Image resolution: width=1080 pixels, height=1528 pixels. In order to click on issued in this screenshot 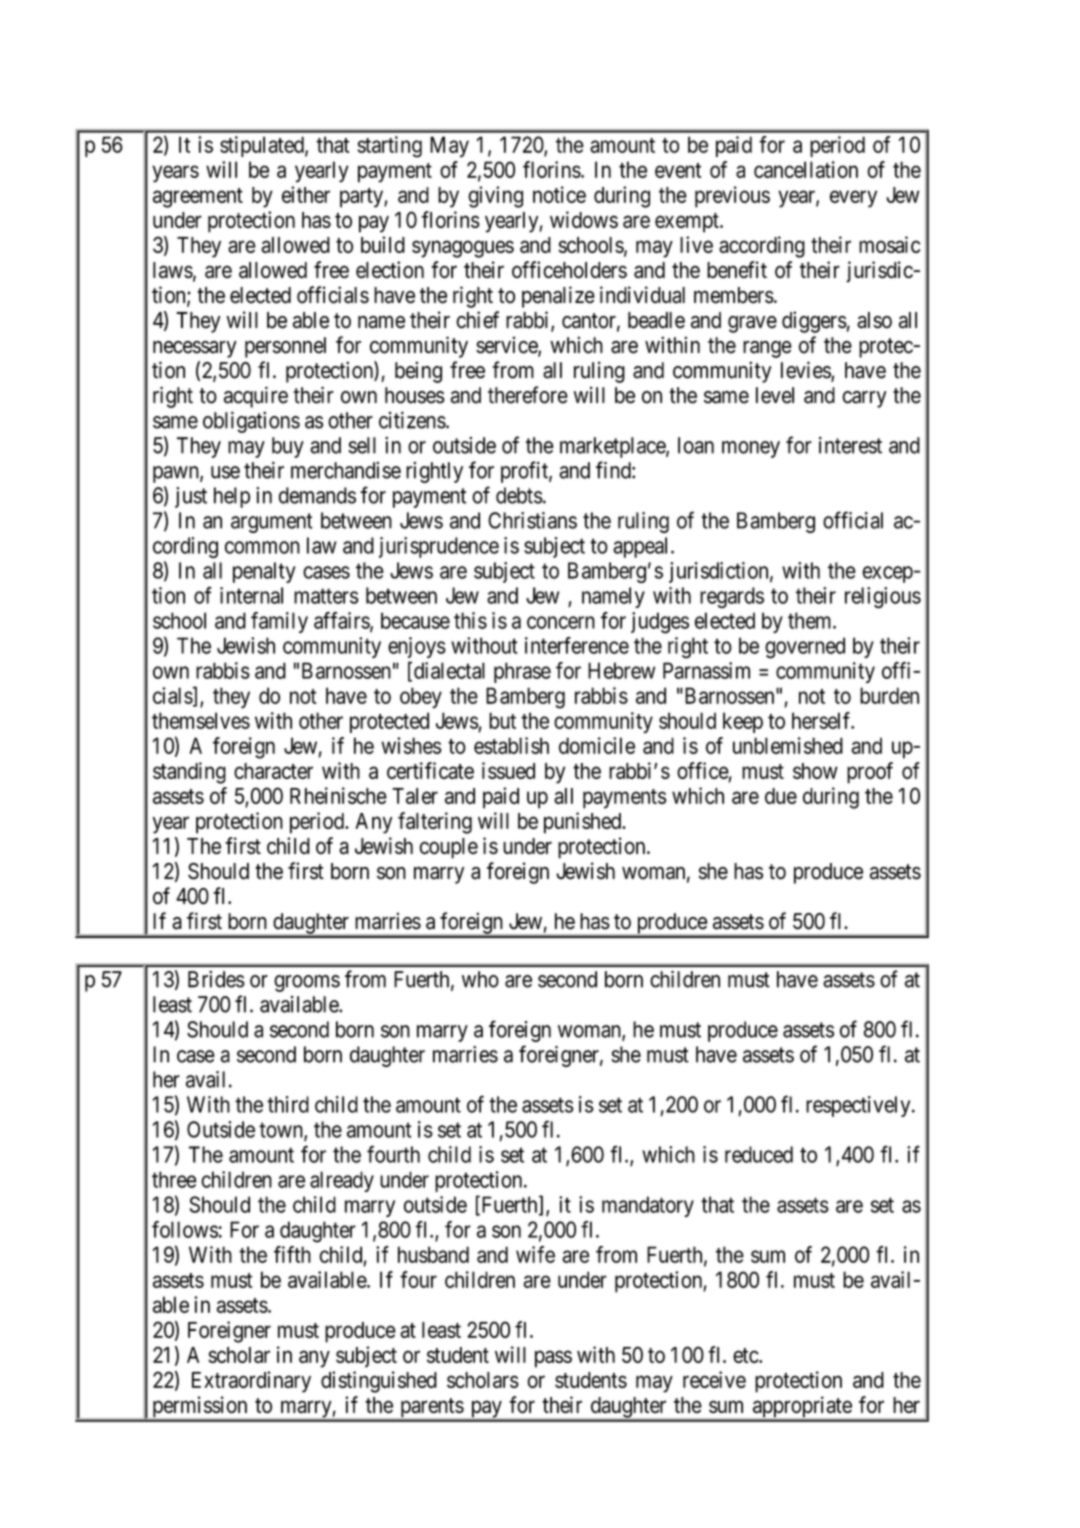, I will do `click(508, 770)`.
